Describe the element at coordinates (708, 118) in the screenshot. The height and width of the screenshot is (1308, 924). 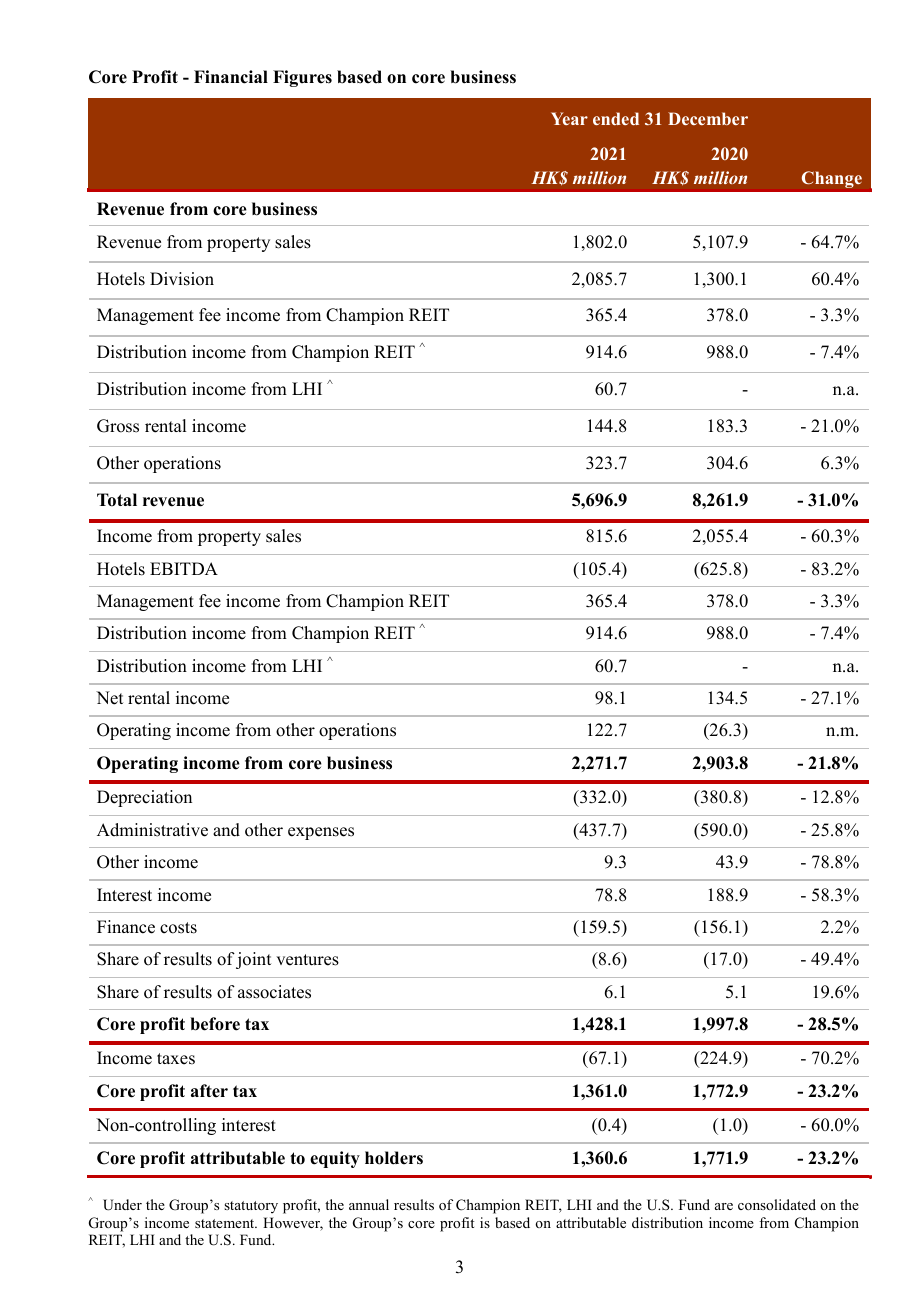
I see `December` at that location.
